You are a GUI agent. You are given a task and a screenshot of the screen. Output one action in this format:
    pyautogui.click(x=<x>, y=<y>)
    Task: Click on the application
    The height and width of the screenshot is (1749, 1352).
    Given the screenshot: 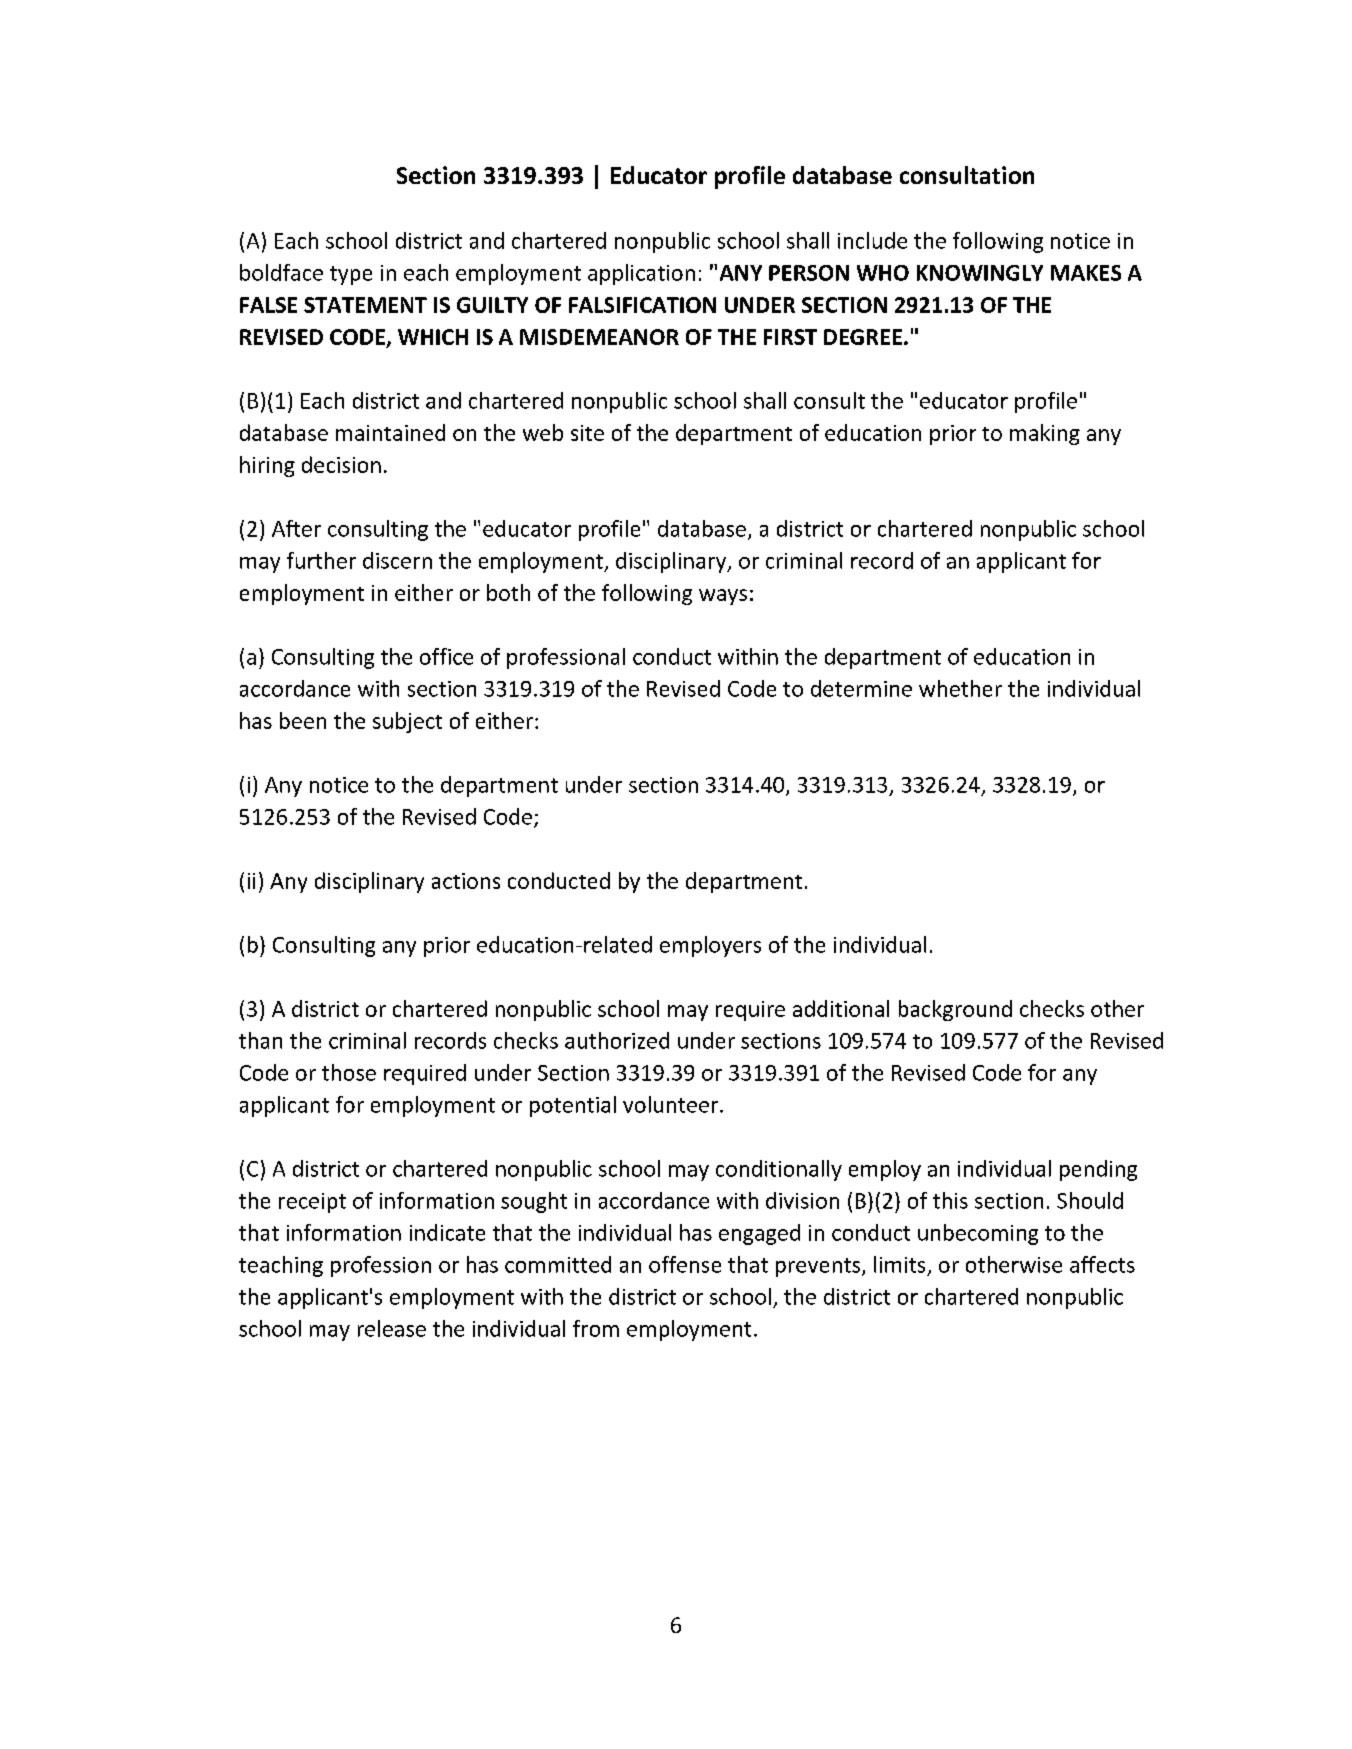 What is the action you would take?
    pyautogui.click(x=641, y=274)
